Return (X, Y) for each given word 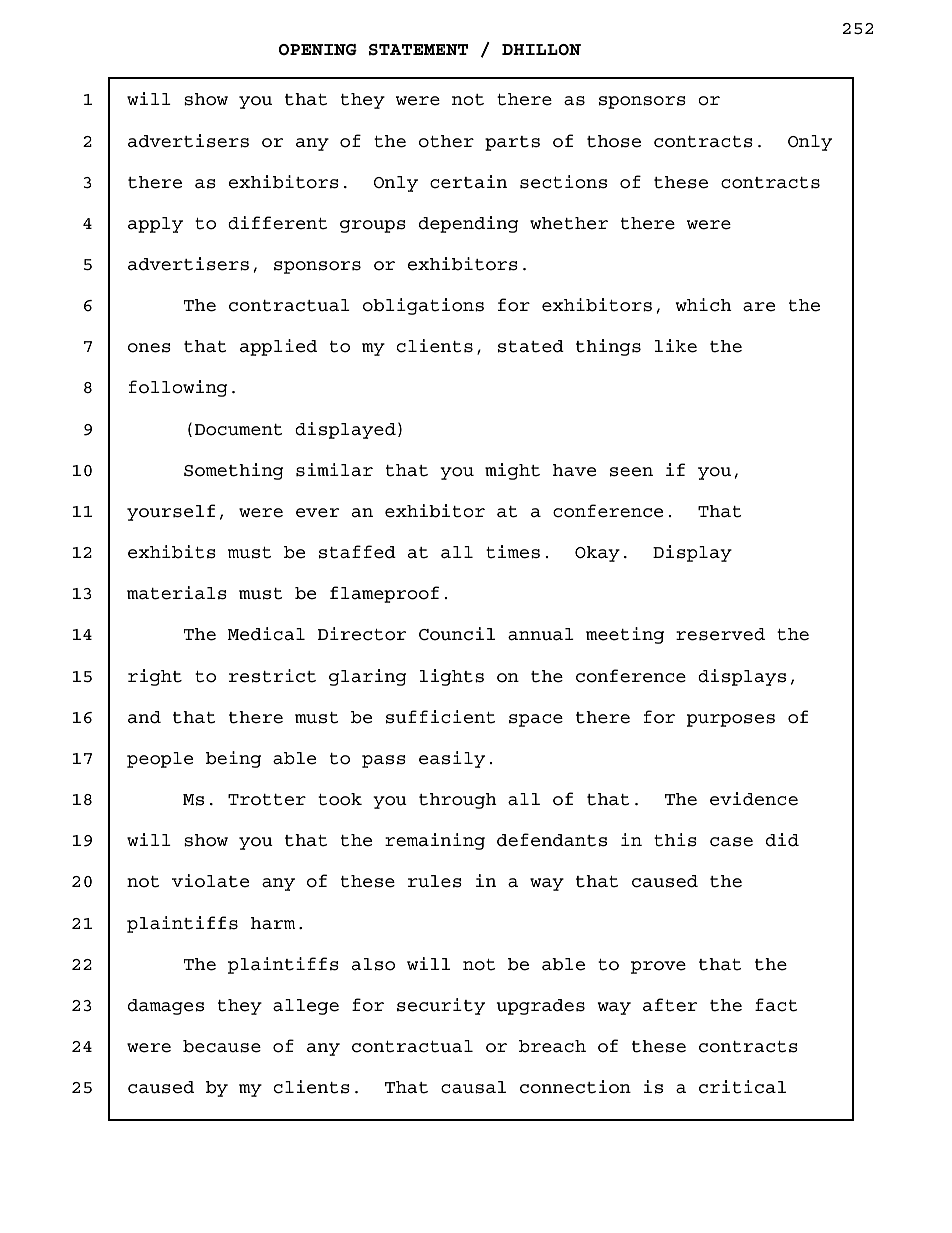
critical (742, 1087)
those (614, 141)
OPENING (318, 50)
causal (473, 1087)
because (222, 1046)
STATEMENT (418, 50)
